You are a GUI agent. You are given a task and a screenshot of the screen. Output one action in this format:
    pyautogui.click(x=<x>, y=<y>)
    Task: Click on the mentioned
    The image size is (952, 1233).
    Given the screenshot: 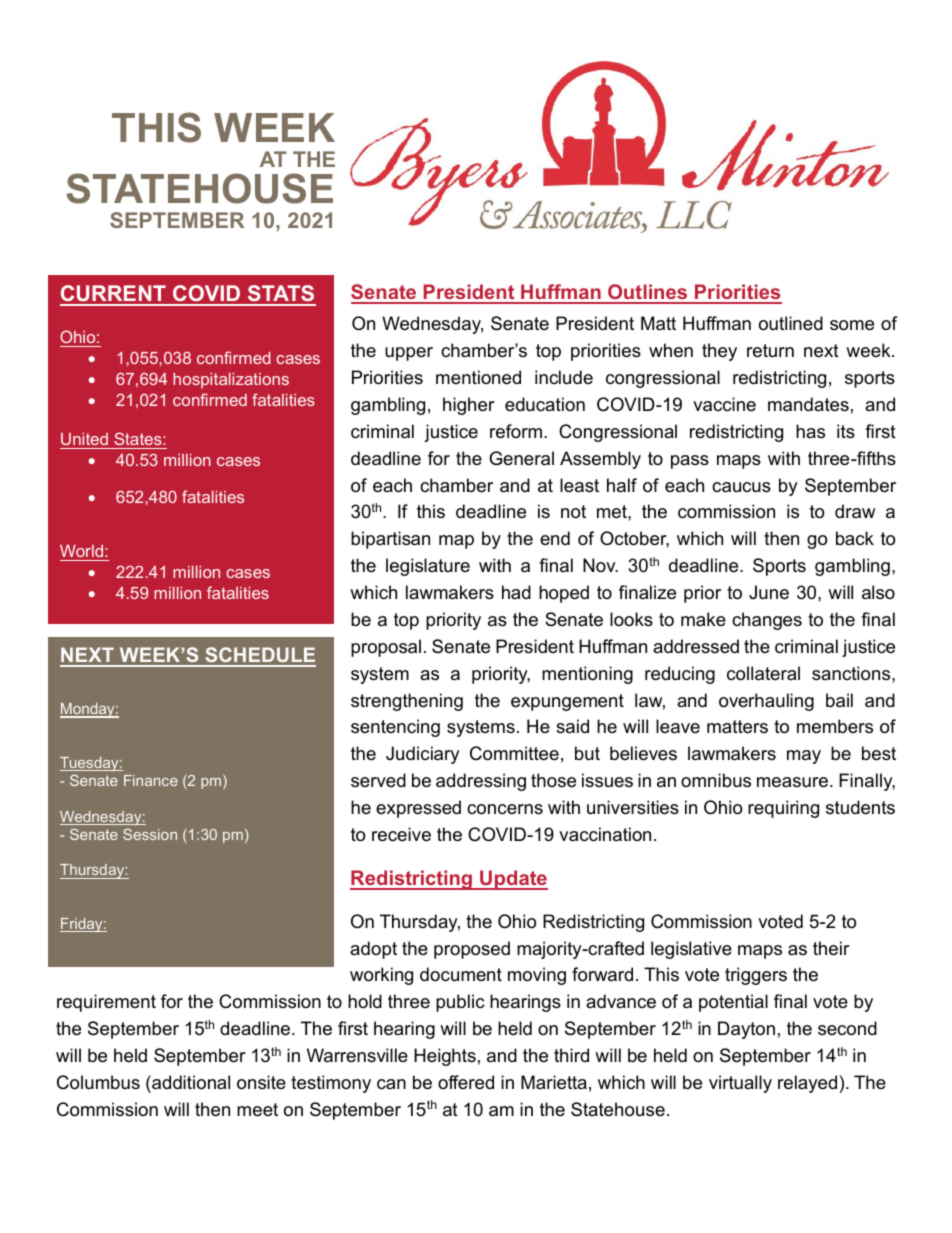 What is the action you would take?
    pyautogui.click(x=478, y=377)
